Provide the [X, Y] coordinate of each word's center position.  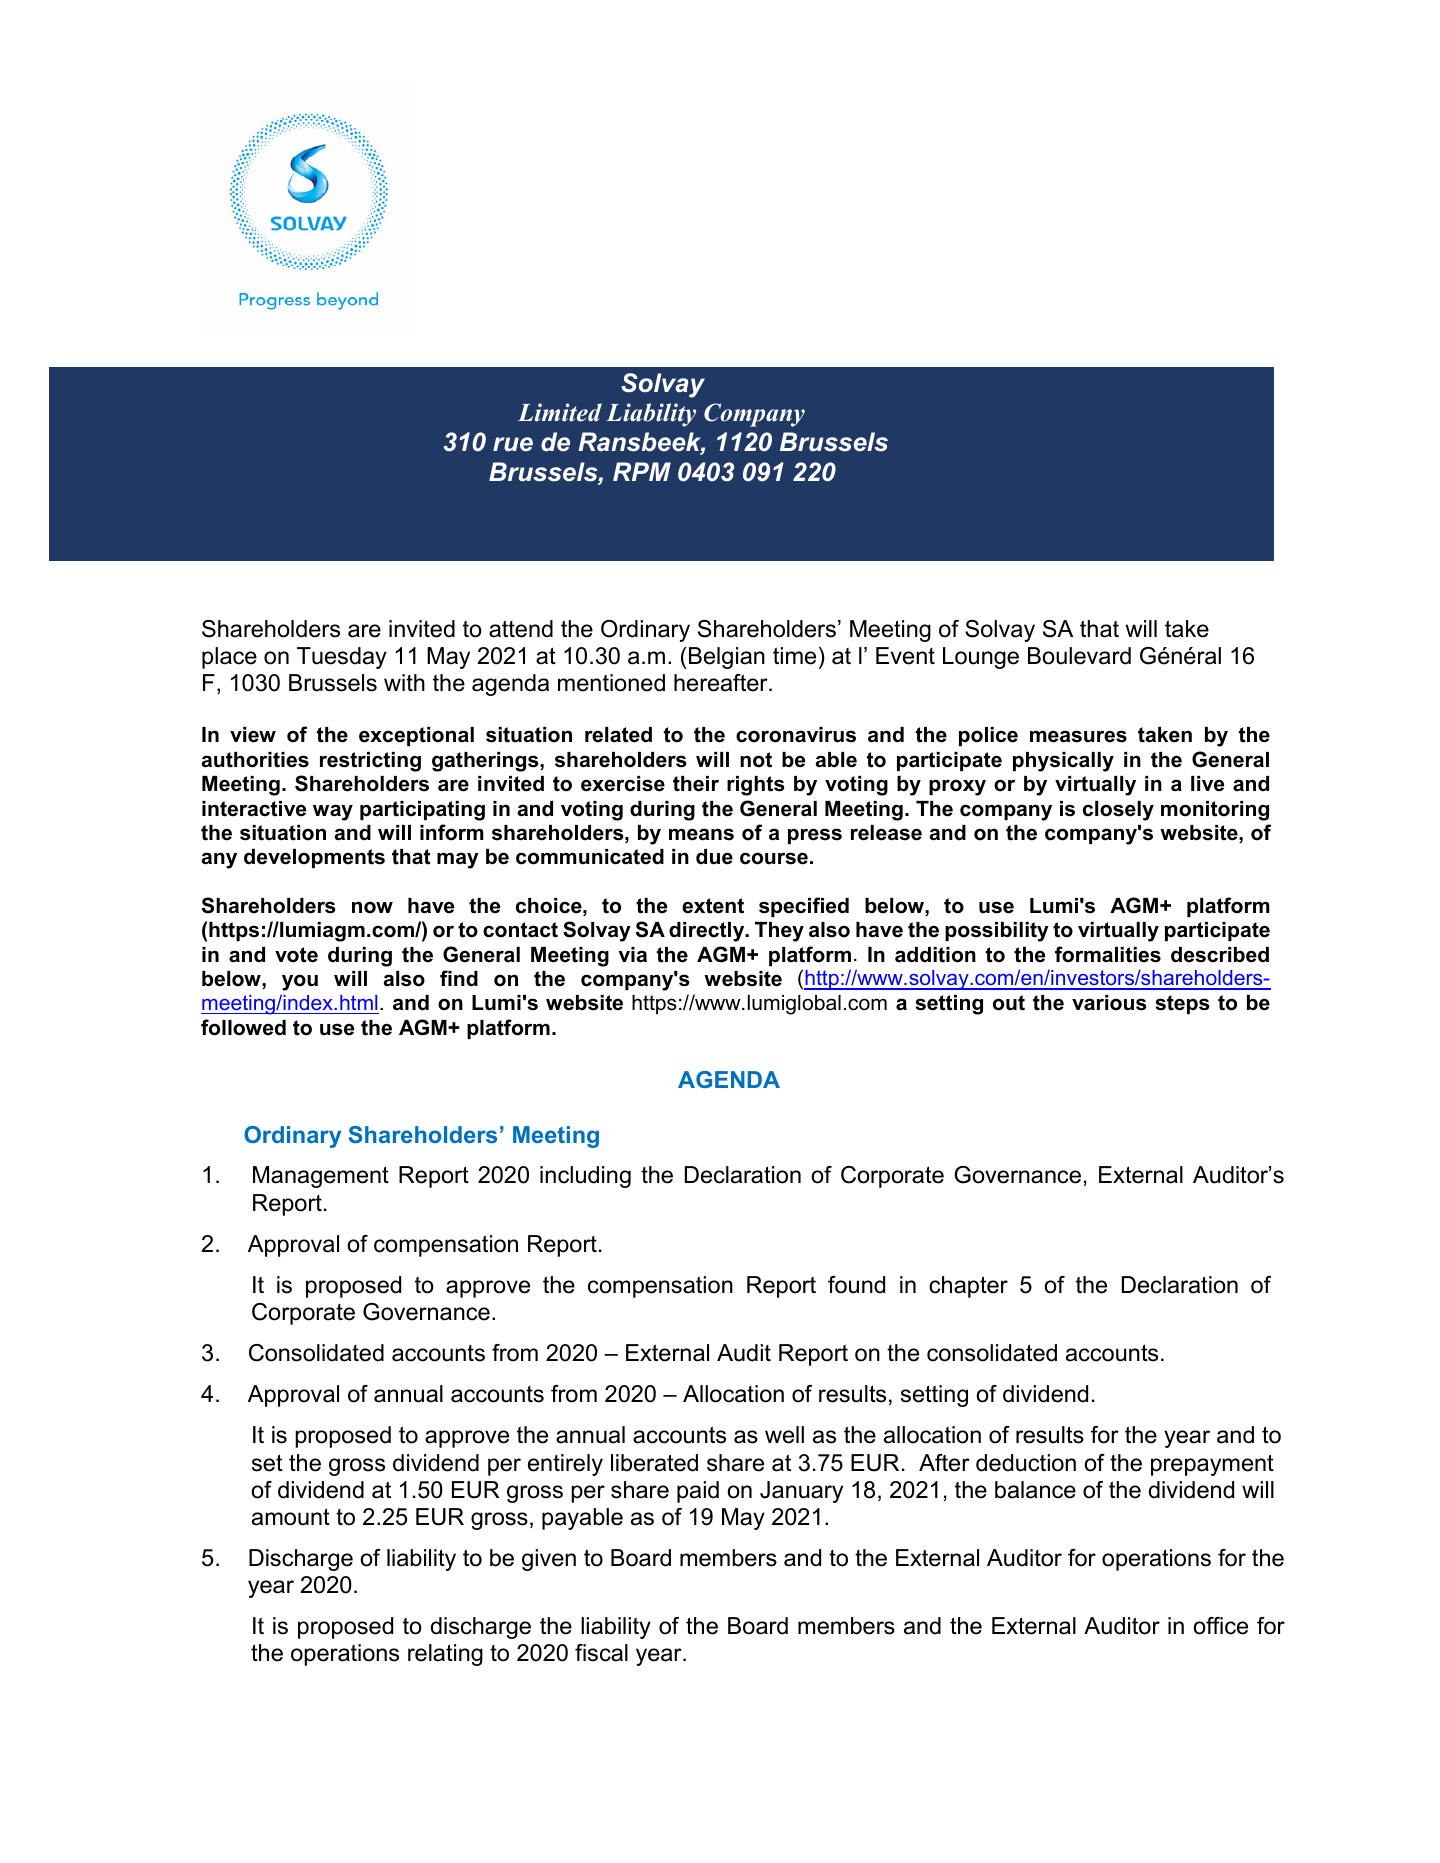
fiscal [601, 1653]
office [1221, 1626]
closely [1118, 811]
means [701, 834]
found [856, 1285]
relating [445, 1655]
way [333, 812]
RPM [642, 471]
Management [321, 1177]
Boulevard [1079, 656]
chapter [968, 1287]
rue [513, 444]
